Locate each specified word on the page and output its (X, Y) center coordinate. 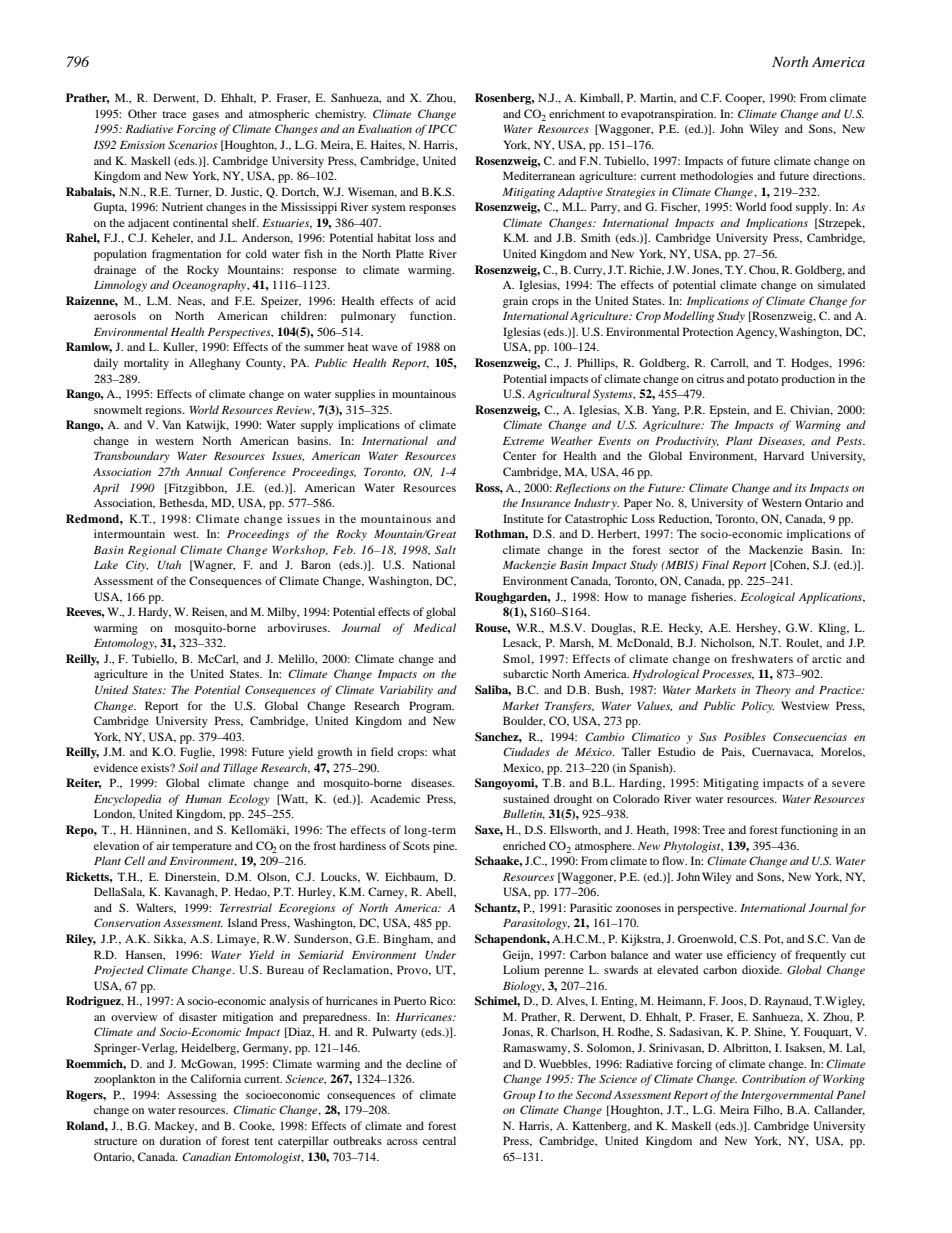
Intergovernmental (787, 1096)
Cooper (745, 99)
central (439, 1140)
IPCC (442, 128)
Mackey (176, 1127)
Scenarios (192, 144)
